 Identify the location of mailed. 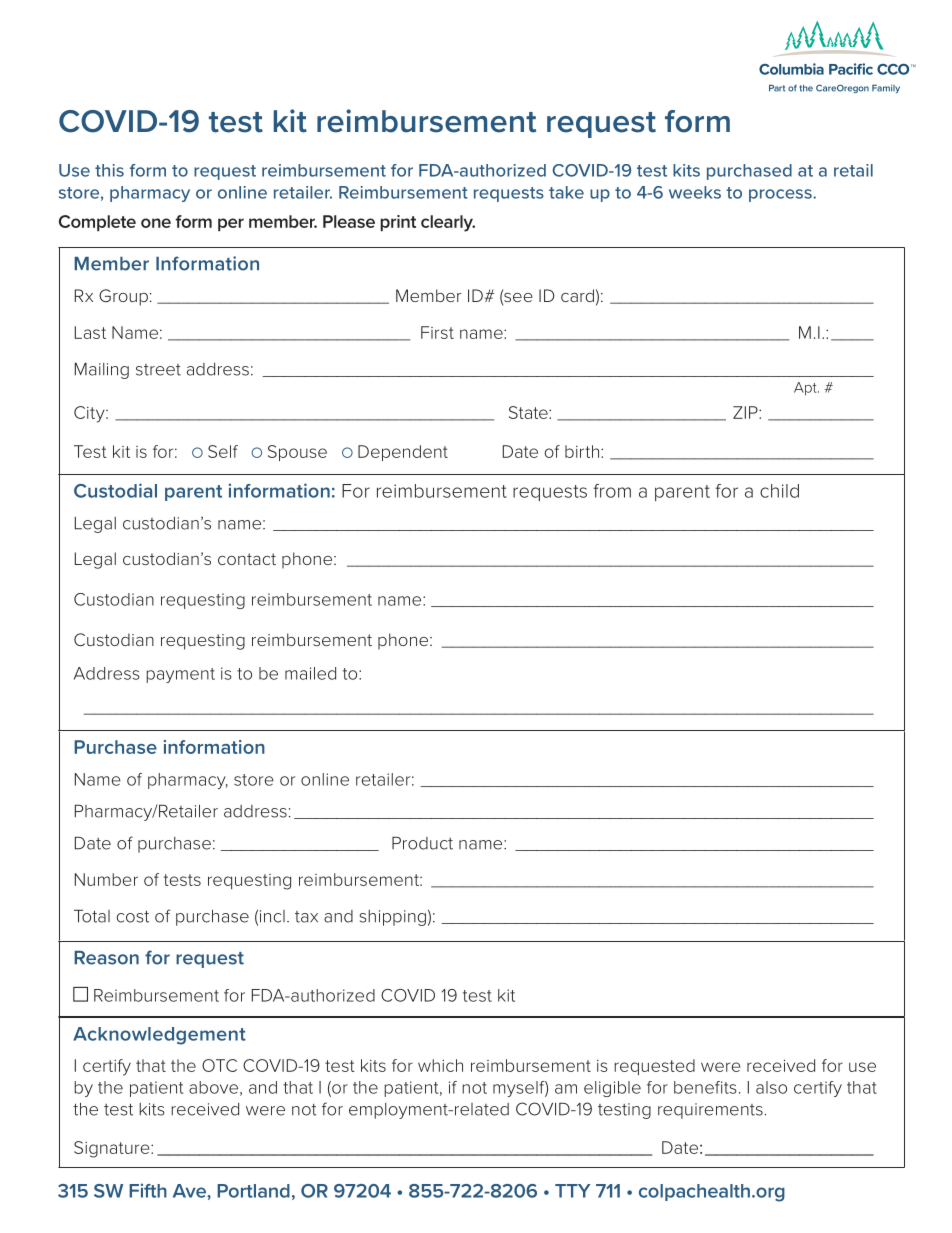
(310, 673).
